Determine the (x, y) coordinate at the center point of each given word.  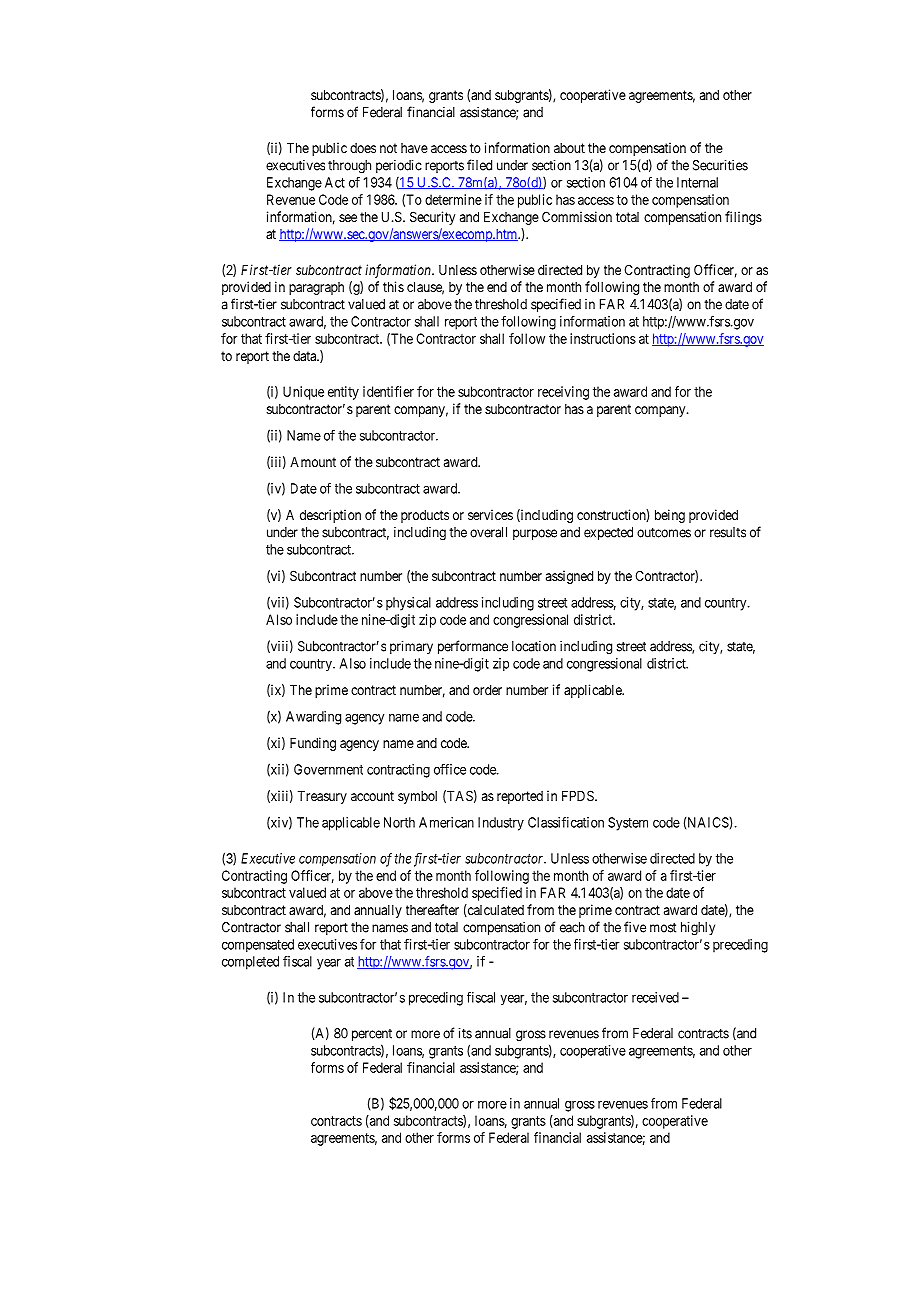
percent (372, 1035)
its (465, 1033)
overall (488, 532)
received (655, 997)
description (330, 516)
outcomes (664, 533)
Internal (697, 182)
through (349, 167)
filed (479, 165)
